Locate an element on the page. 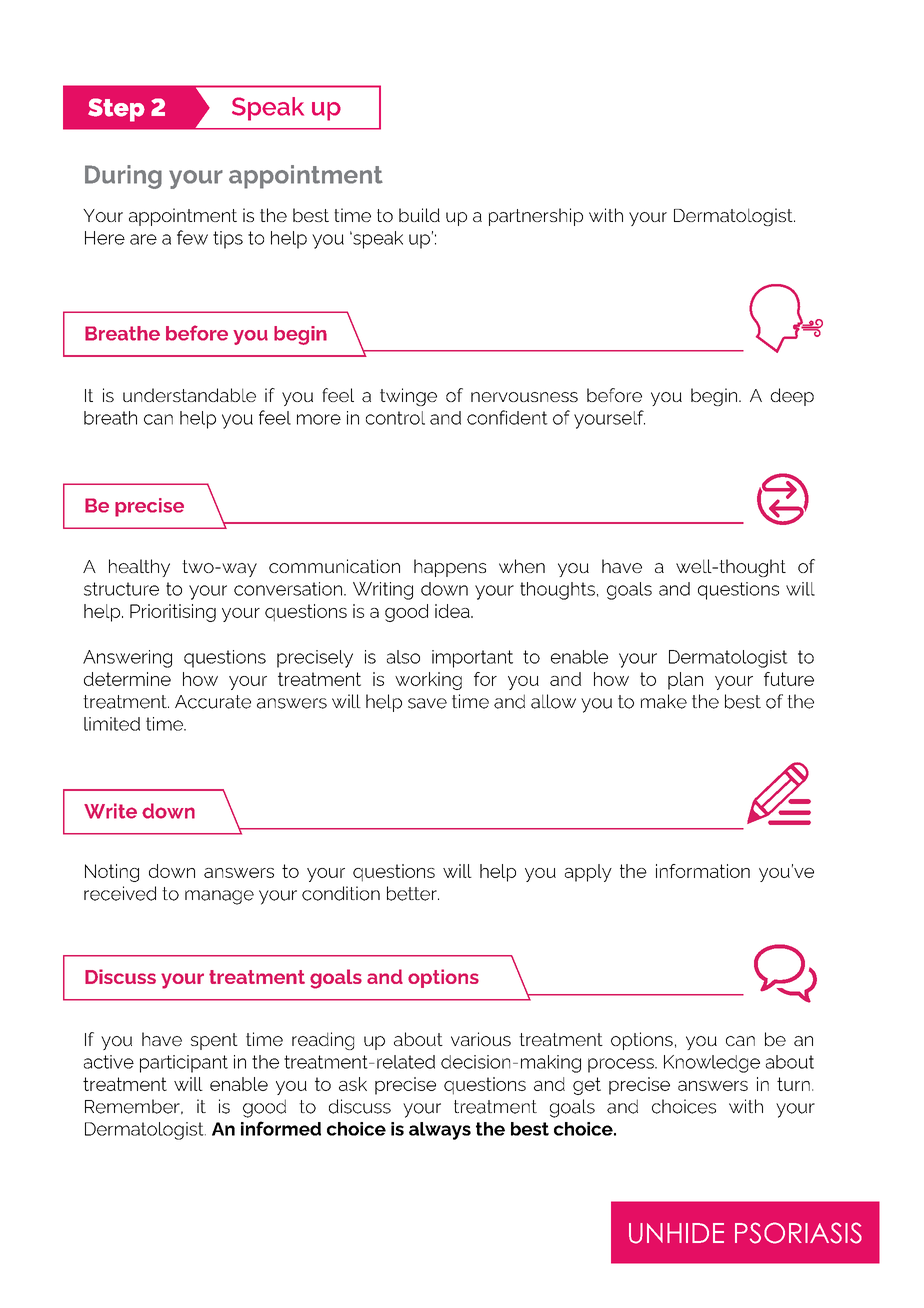 This document has width=924, height=1308. healthy is located at coordinates (139, 568).
